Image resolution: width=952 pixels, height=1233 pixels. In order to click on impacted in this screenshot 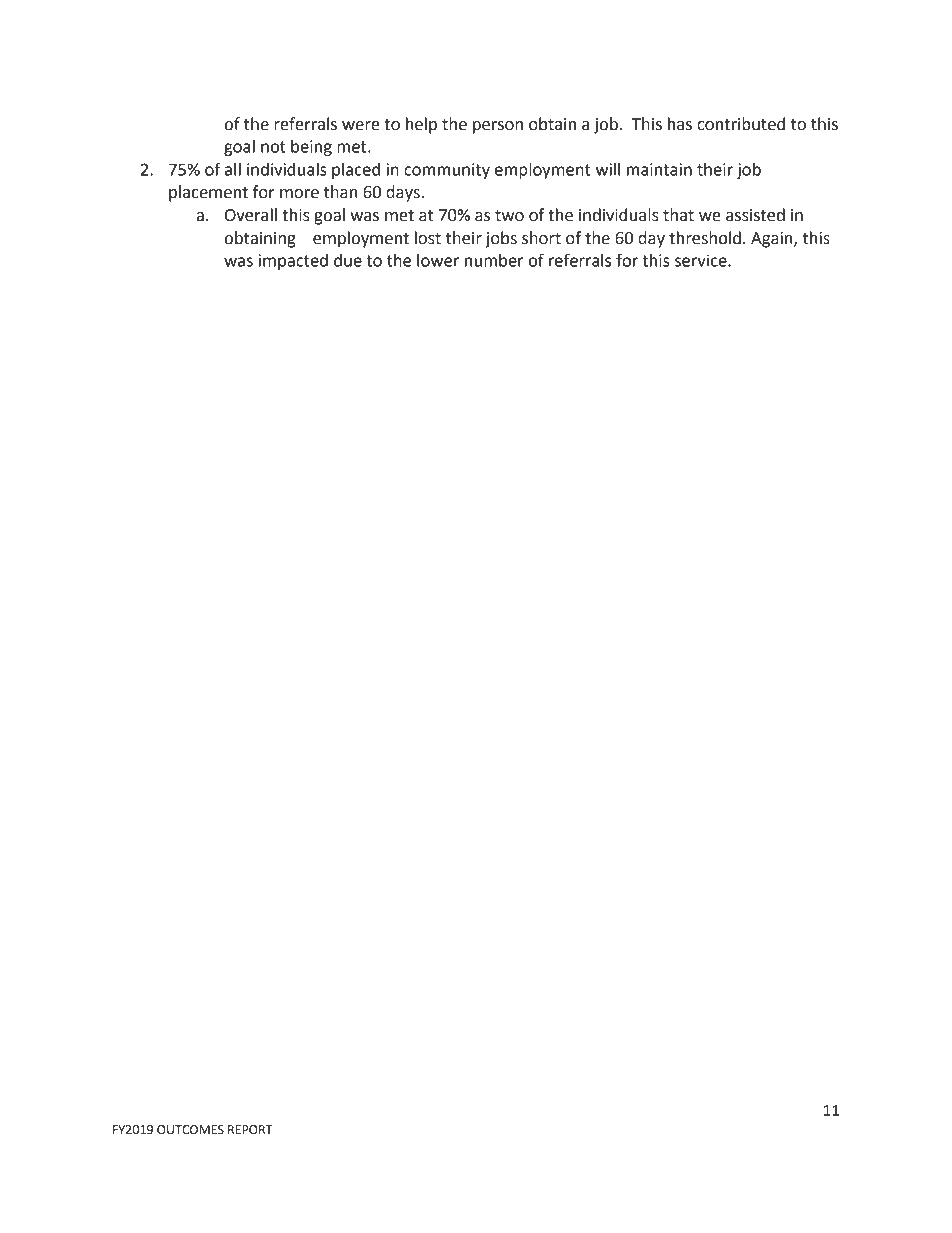, I will do `click(293, 262)`.
